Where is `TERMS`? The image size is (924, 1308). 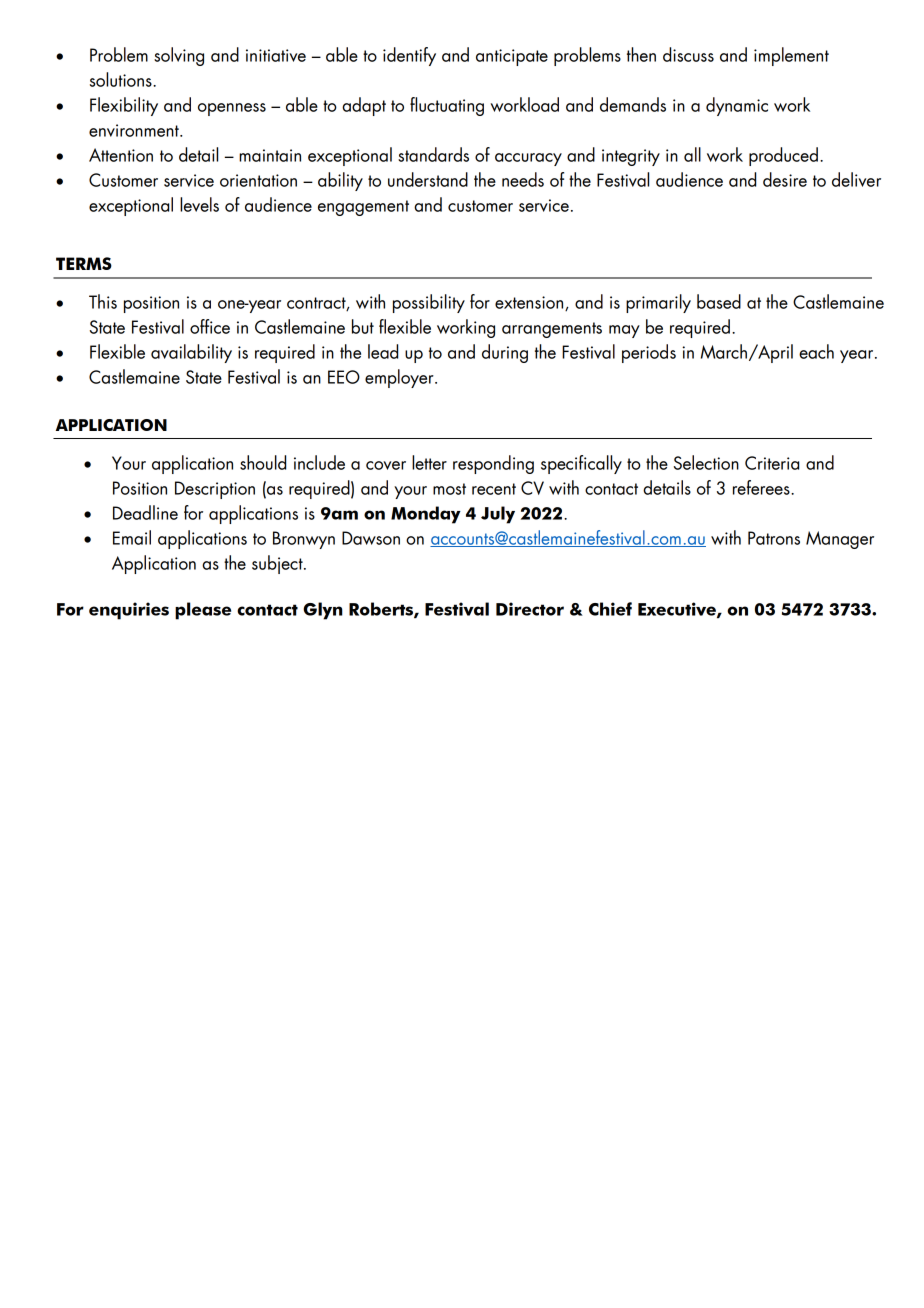
TERMS is located at coordinates (84, 263).
